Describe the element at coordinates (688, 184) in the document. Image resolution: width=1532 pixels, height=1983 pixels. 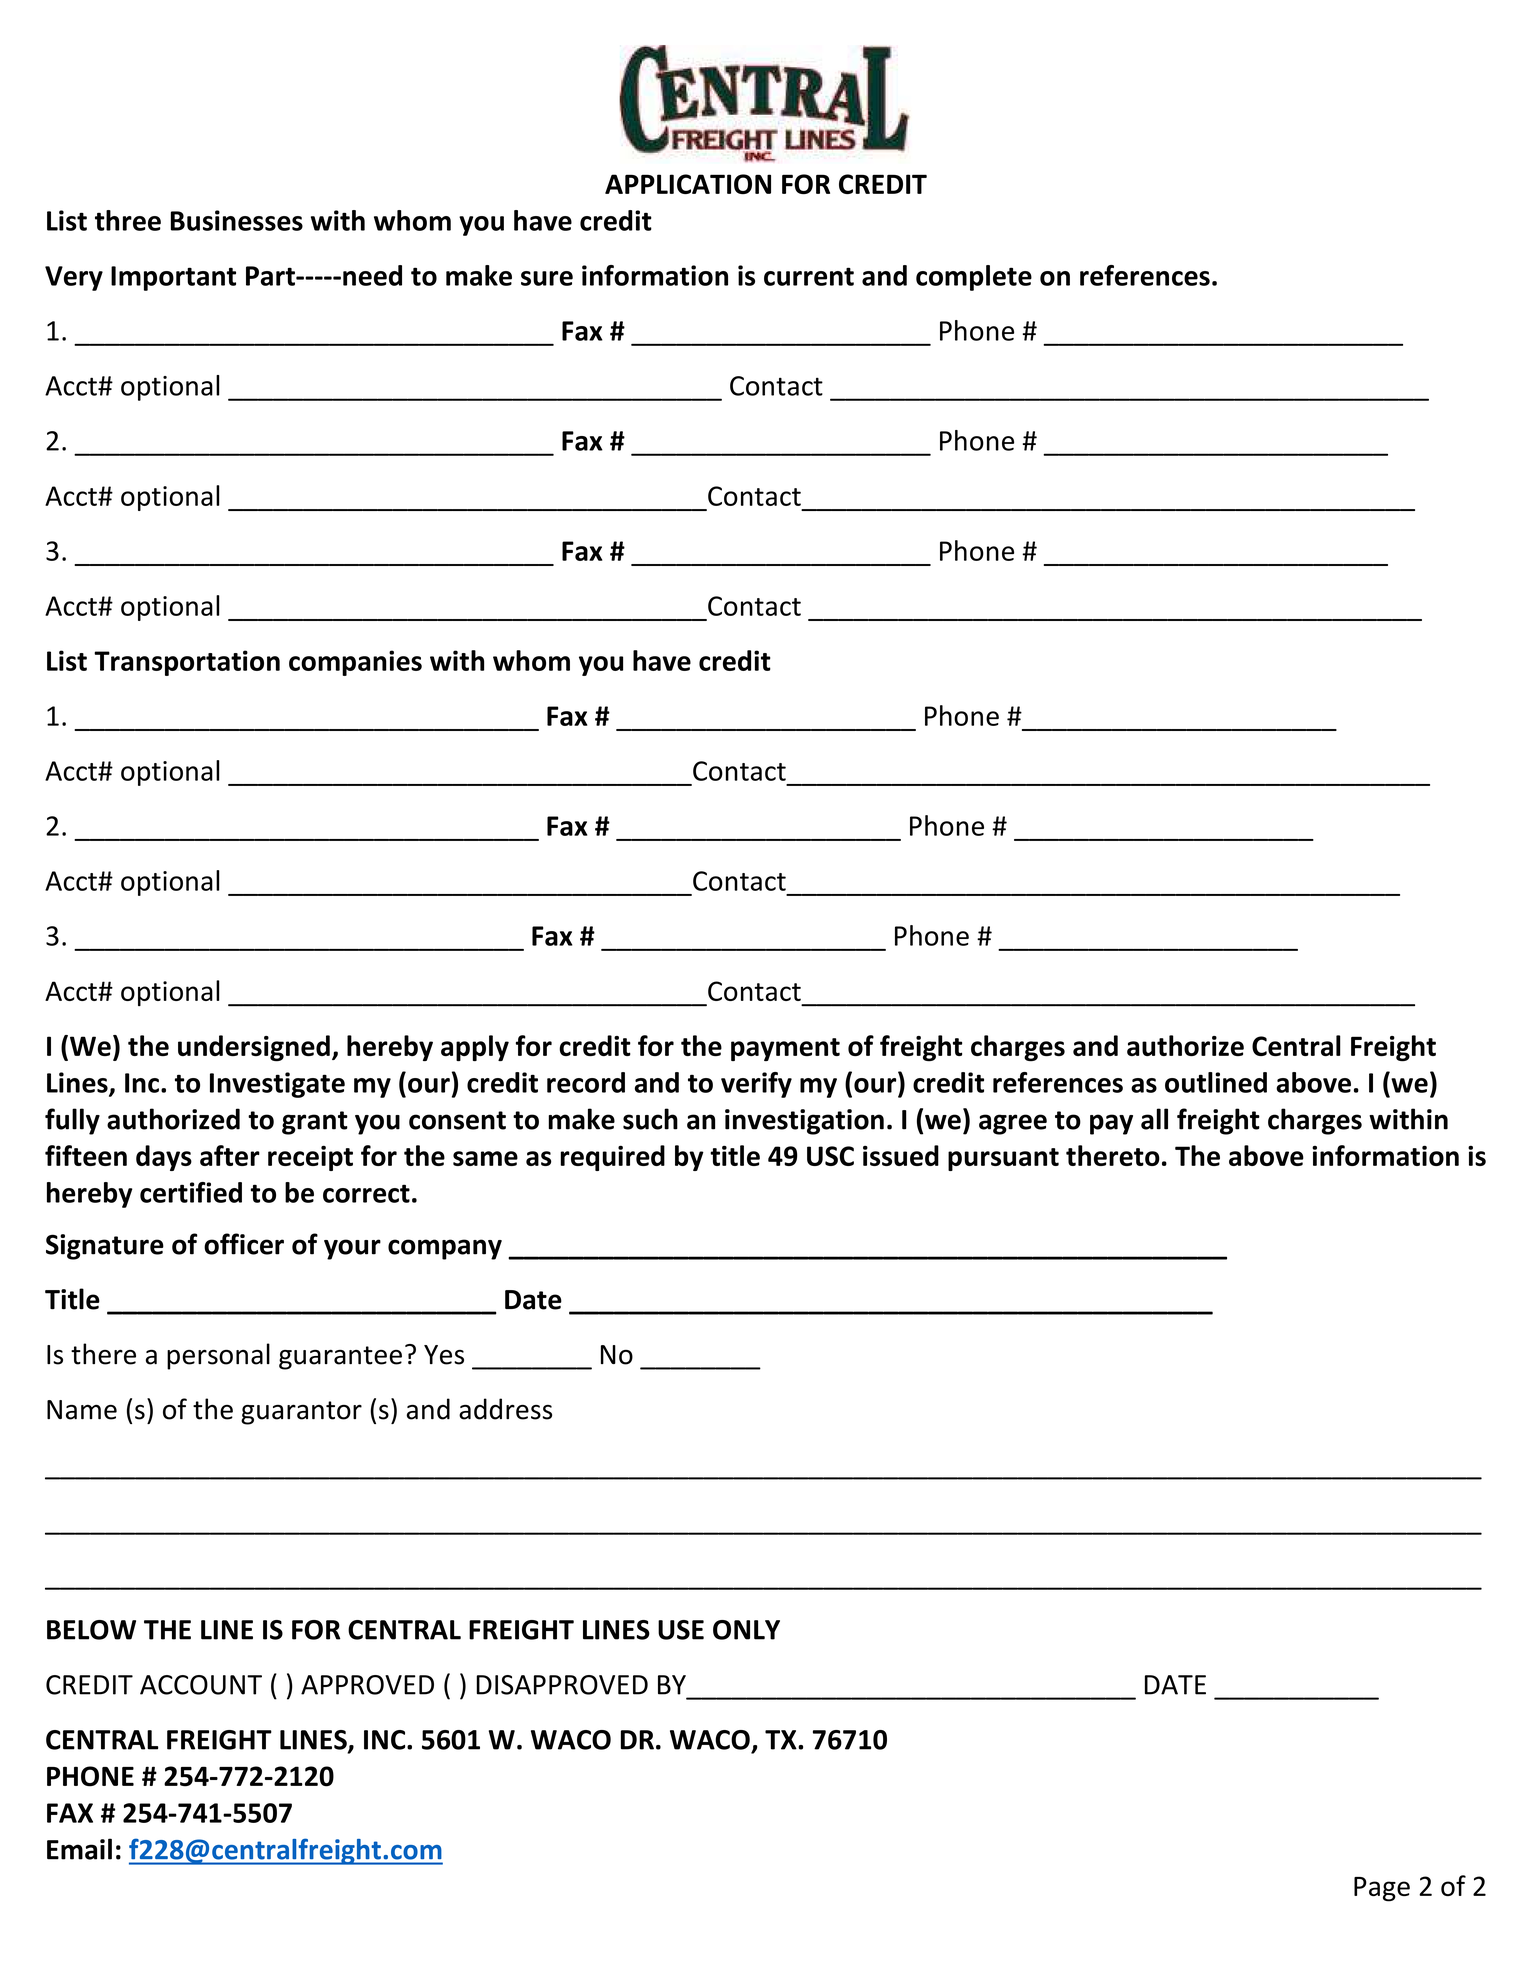
I see `APPLICATION` at that location.
